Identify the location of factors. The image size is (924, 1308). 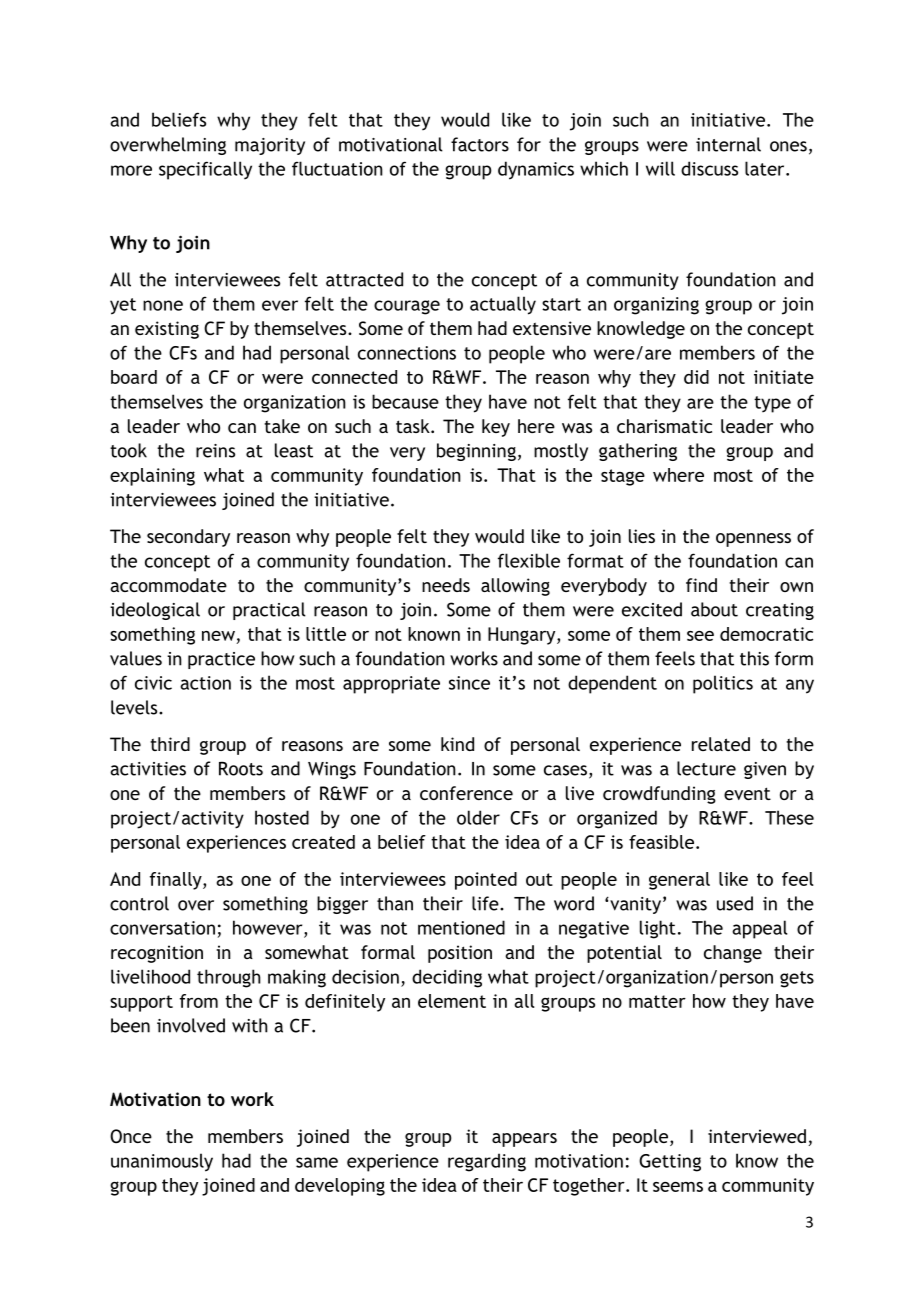
(480, 144).
